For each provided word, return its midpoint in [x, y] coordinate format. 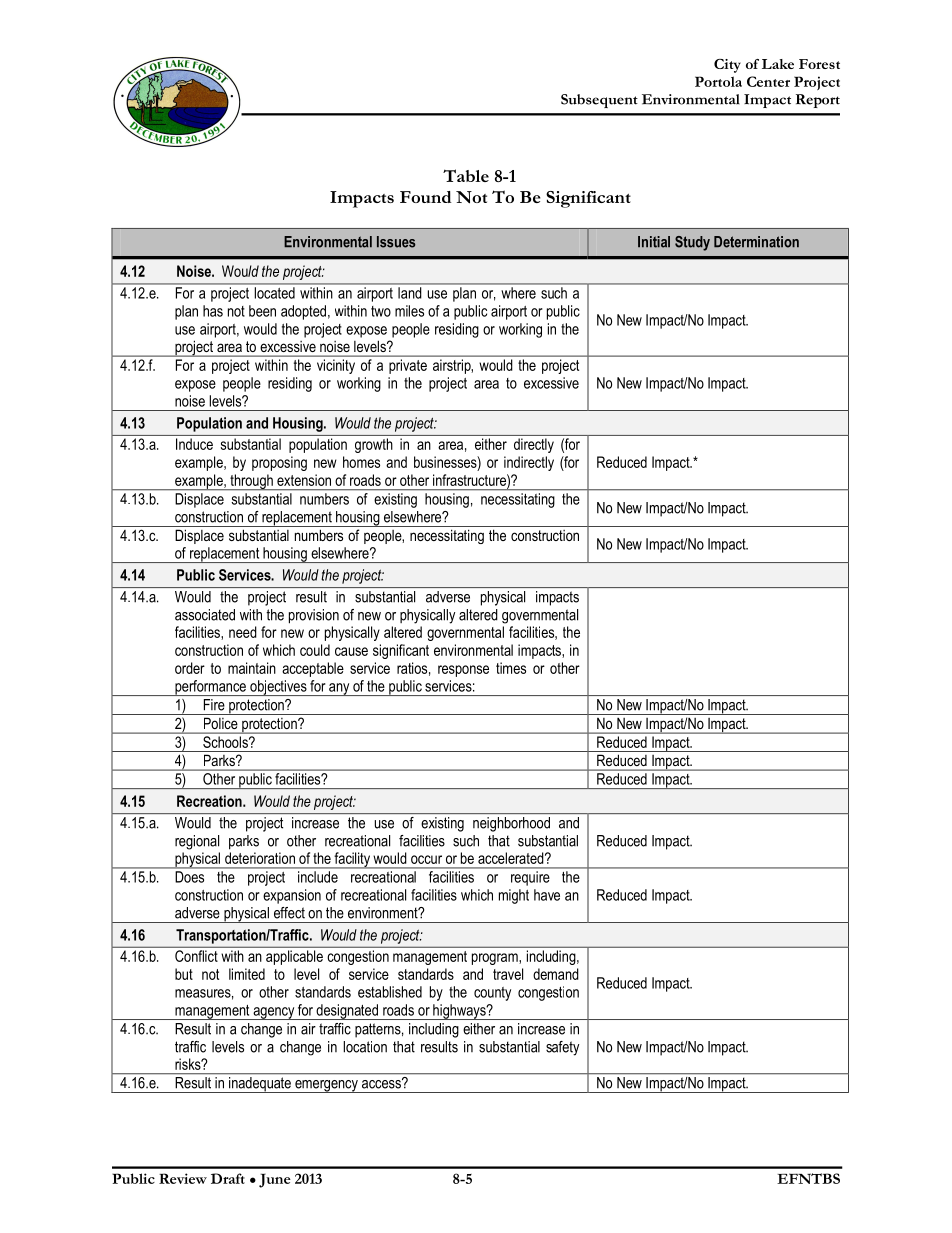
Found [426, 197]
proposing [279, 463]
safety [562, 1048]
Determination [756, 242]
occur [426, 859]
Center [768, 81]
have [547, 895]
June [275, 1180]
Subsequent [599, 101]
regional [197, 842]
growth [374, 445]
